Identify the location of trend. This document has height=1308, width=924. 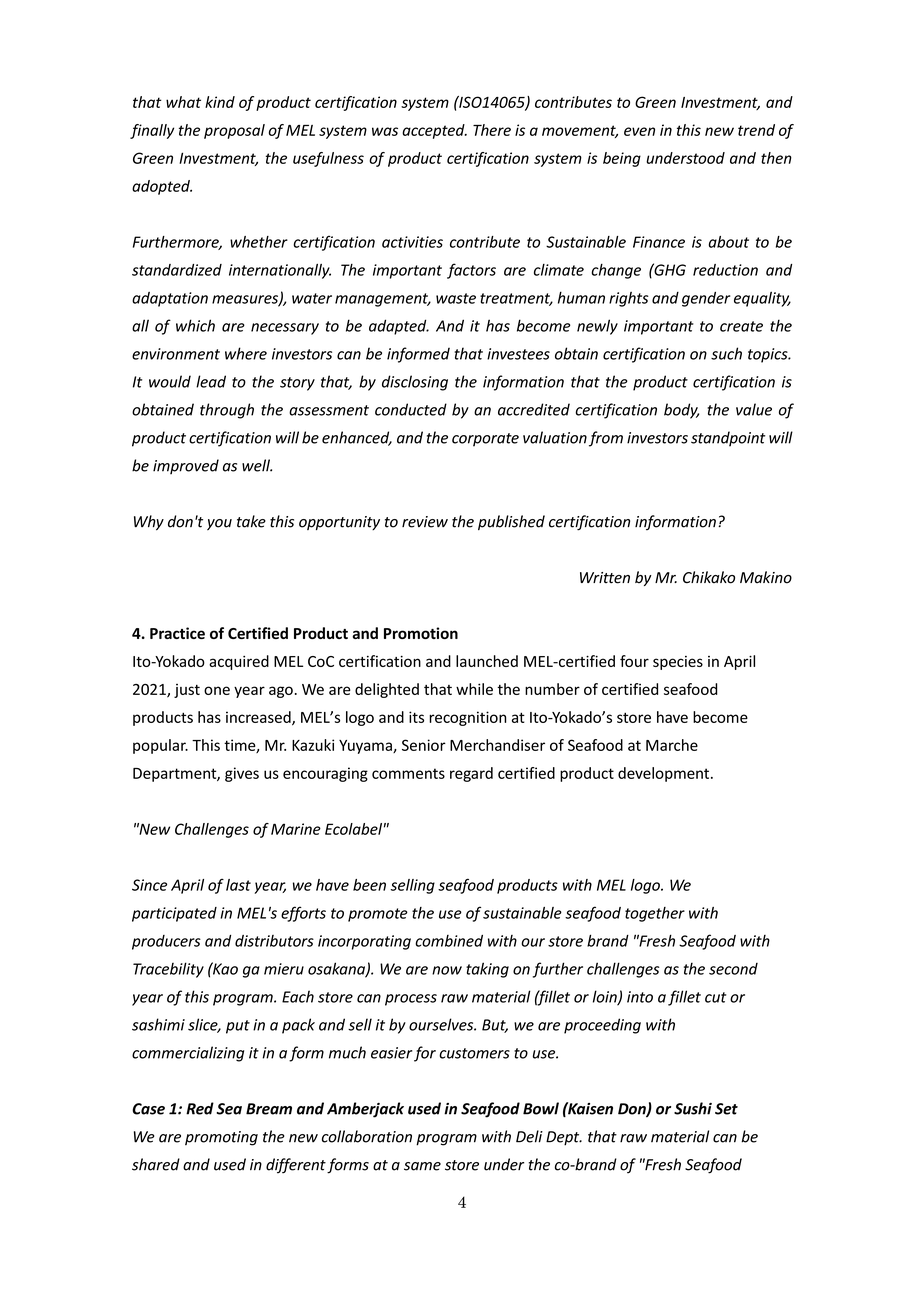
(756, 130).
